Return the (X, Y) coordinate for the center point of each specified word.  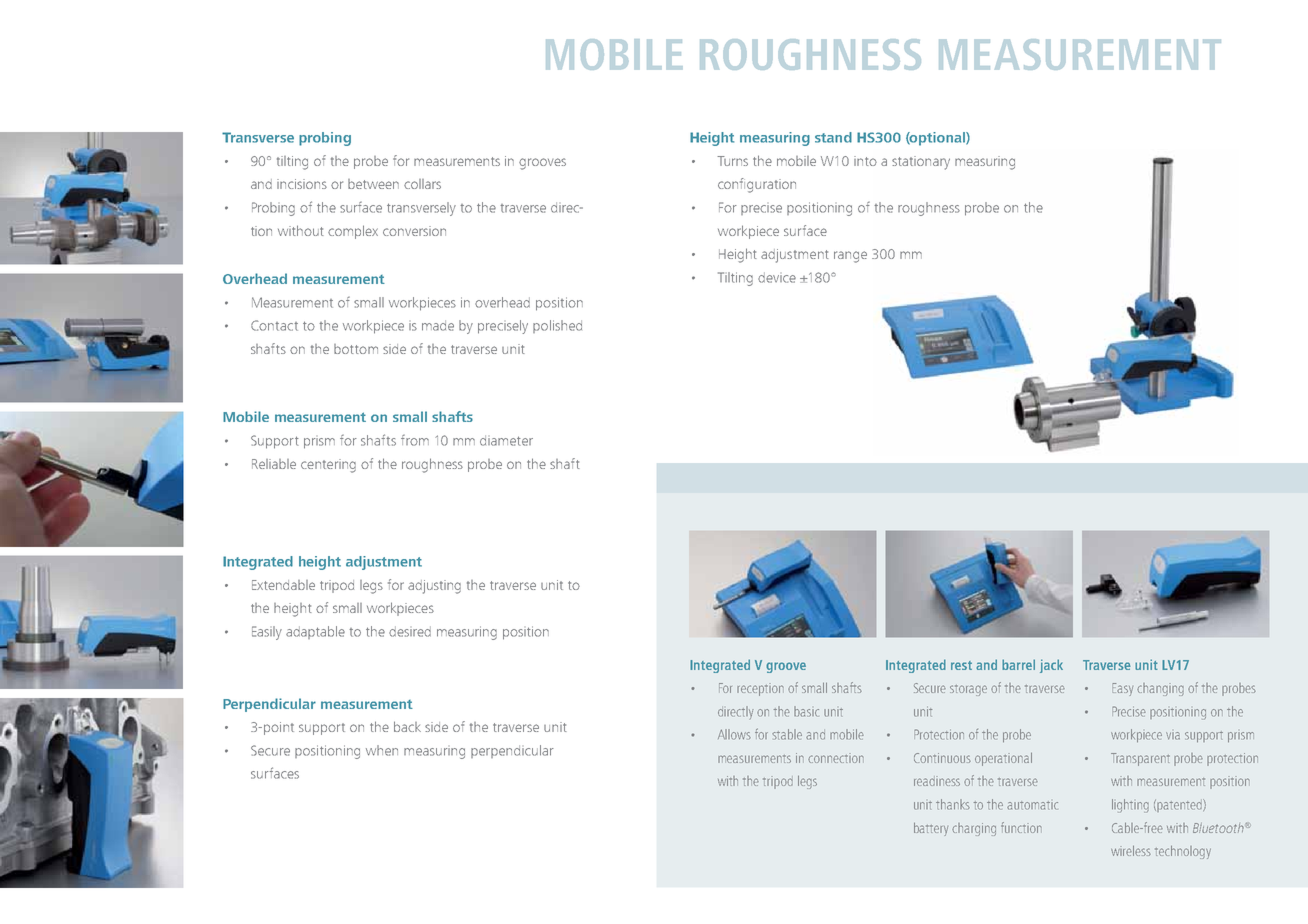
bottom (356, 349)
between (373, 184)
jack (1051, 666)
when (382, 750)
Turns (732, 161)
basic (806, 711)
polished (557, 326)
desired (410, 631)
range (850, 257)
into (865, 161)
